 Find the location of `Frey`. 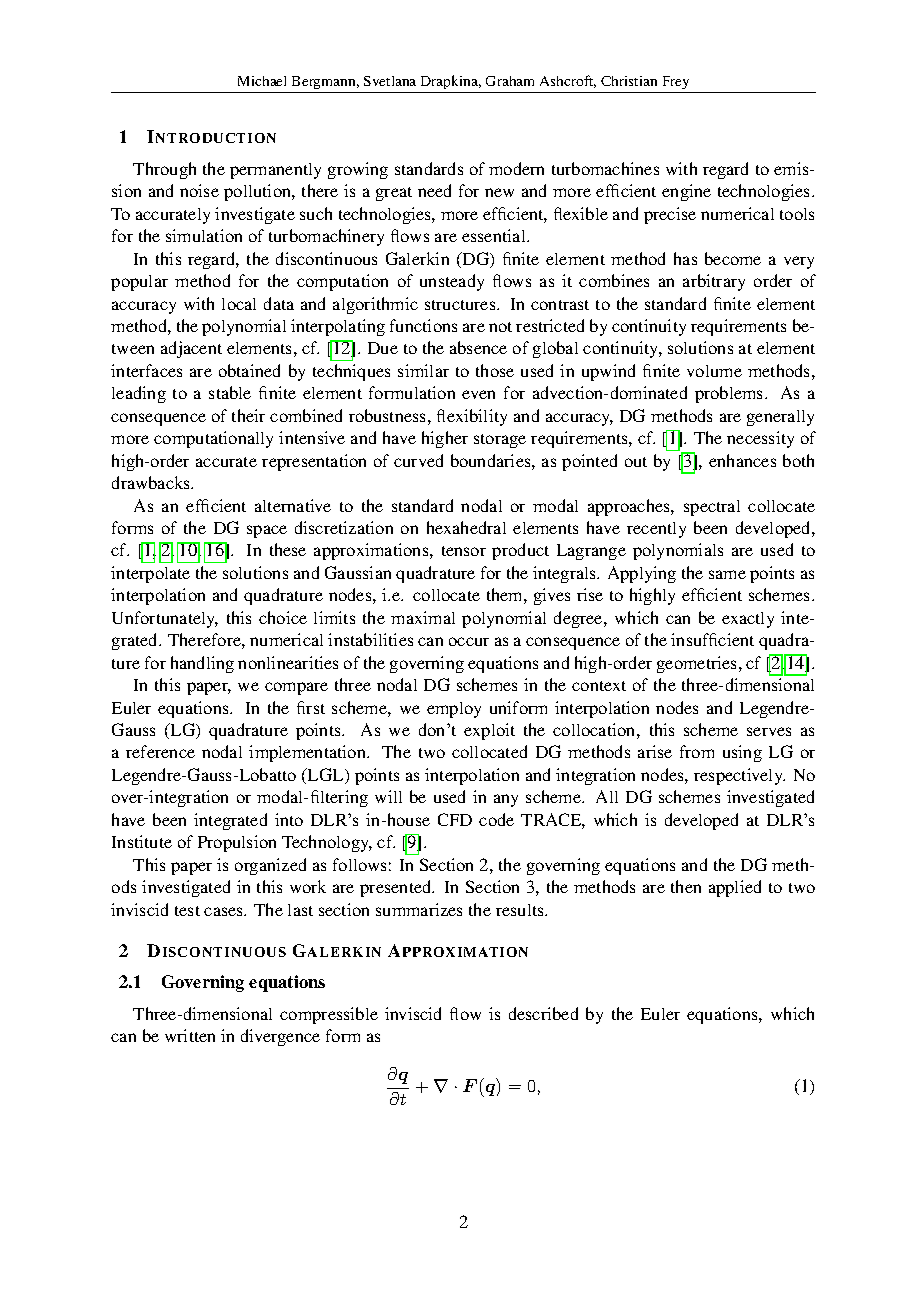

Frey is located at coordinates (676, 82).
